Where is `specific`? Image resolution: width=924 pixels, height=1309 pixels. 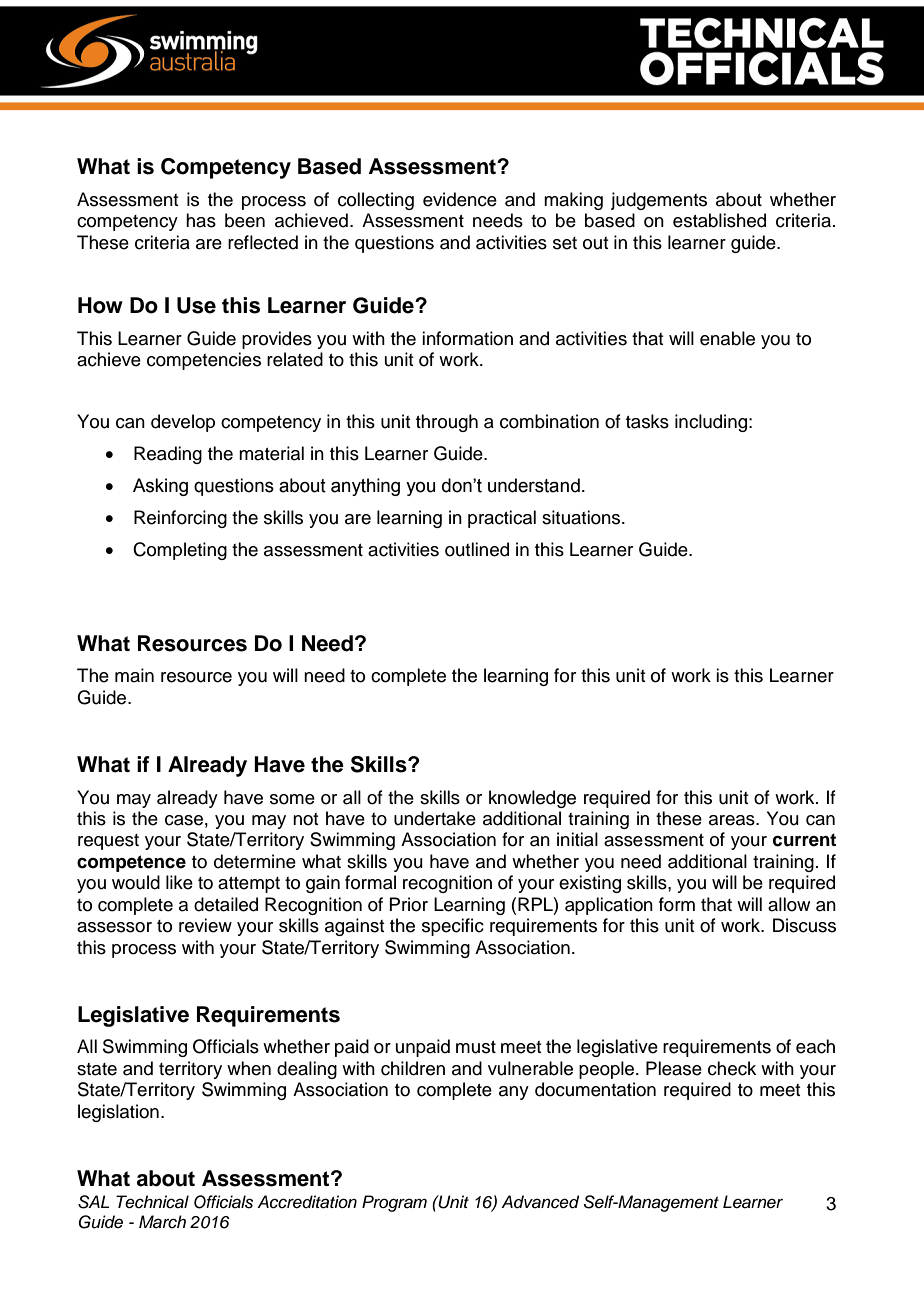 specific is located at coordinates (453, 927).
